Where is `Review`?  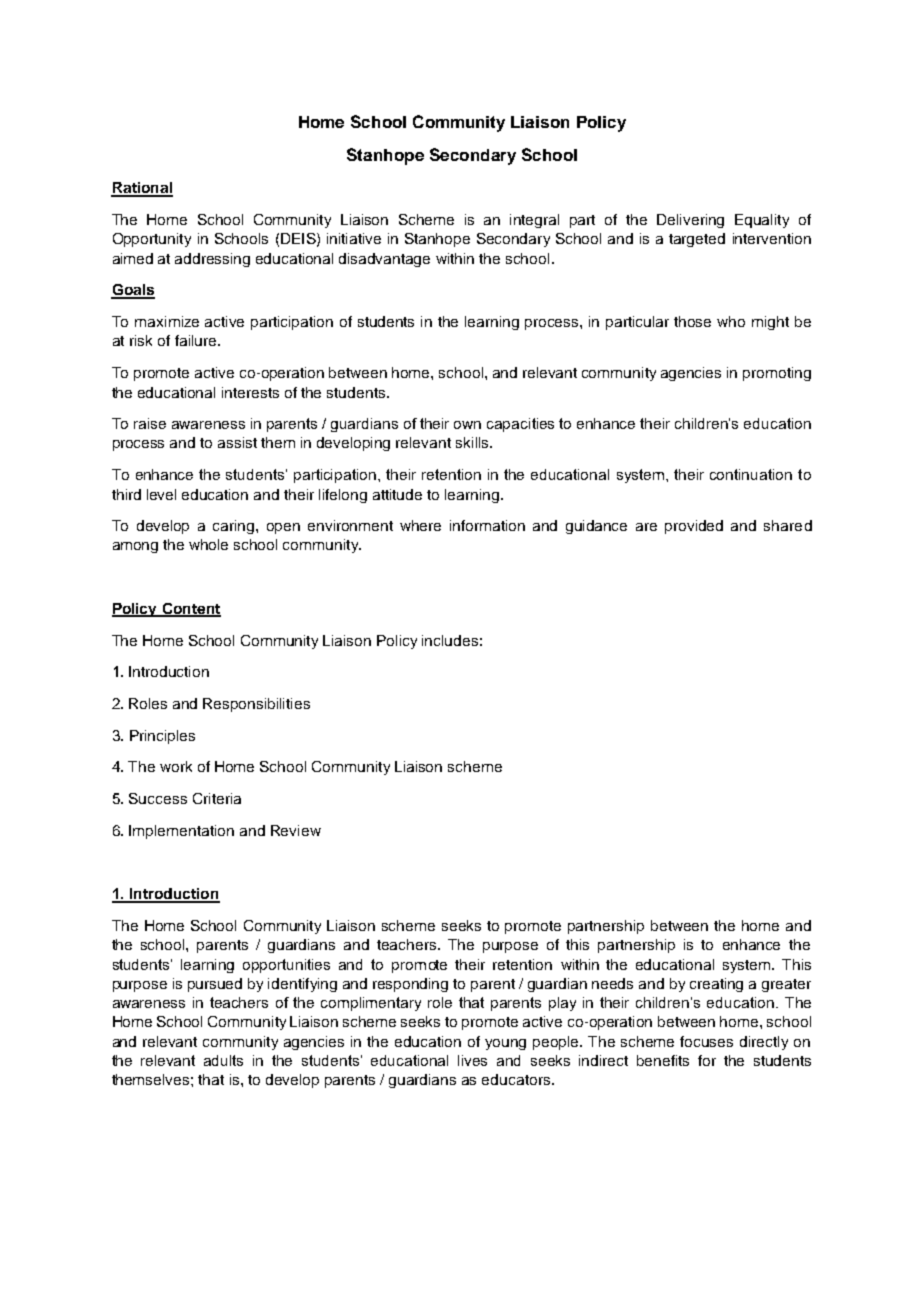 Review is located at coordinates (296, 830).
